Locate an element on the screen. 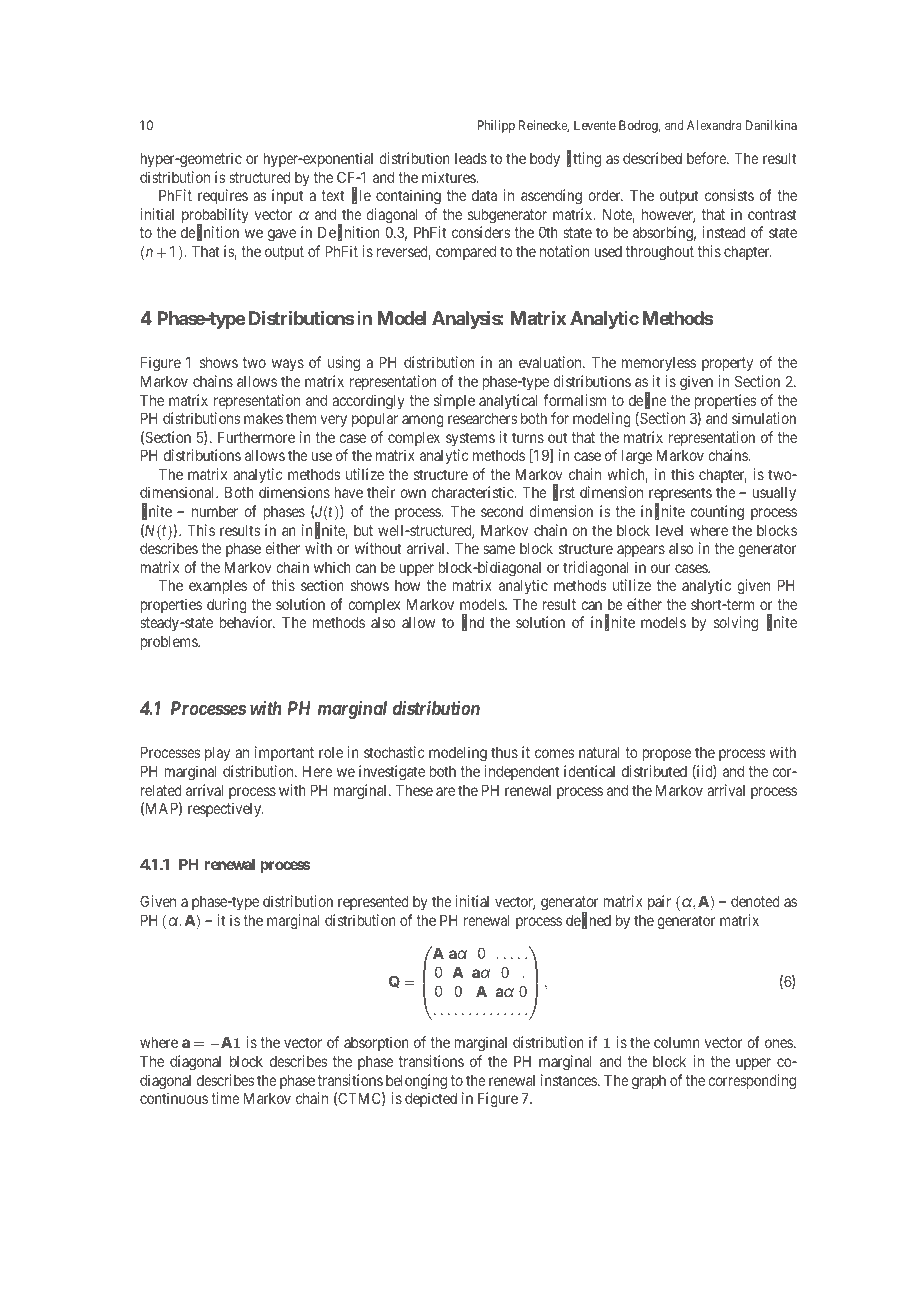  represented is located at coordinates (373, 903).
